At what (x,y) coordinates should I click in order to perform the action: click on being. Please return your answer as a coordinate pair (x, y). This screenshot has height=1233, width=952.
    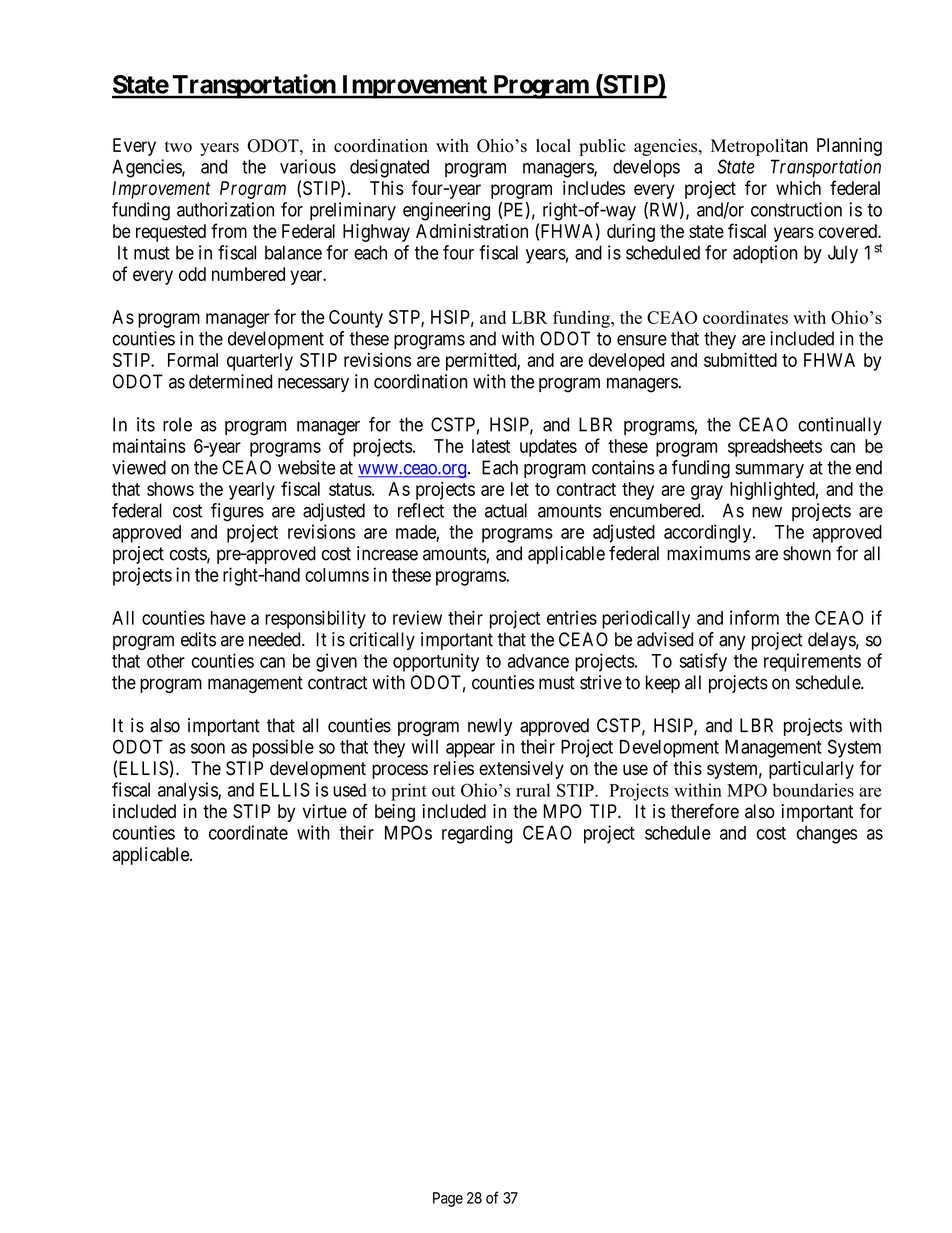
    Looking at the image, I should click on (395, 813).
